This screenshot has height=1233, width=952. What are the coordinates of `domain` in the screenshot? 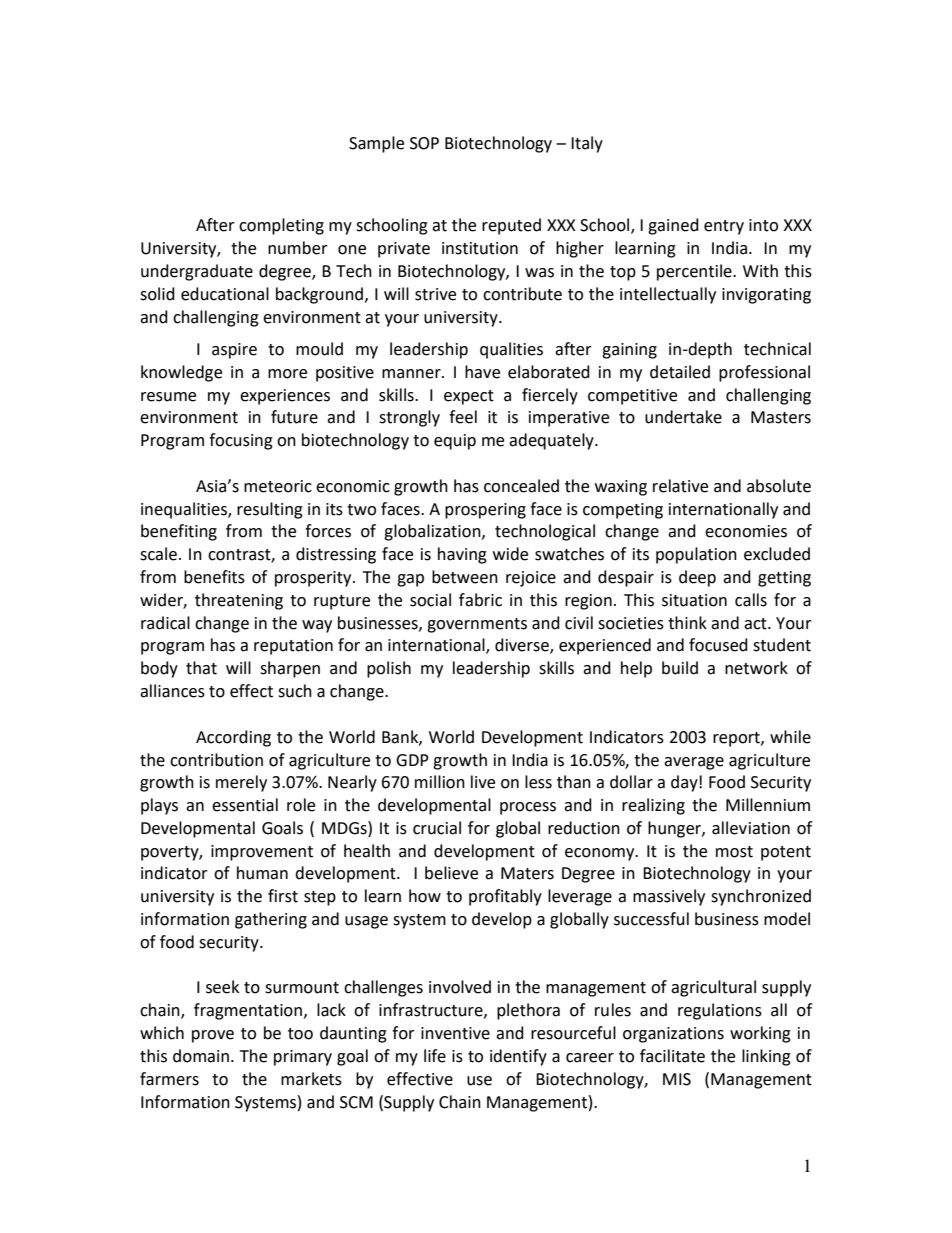 It's located at (201, 1056).
